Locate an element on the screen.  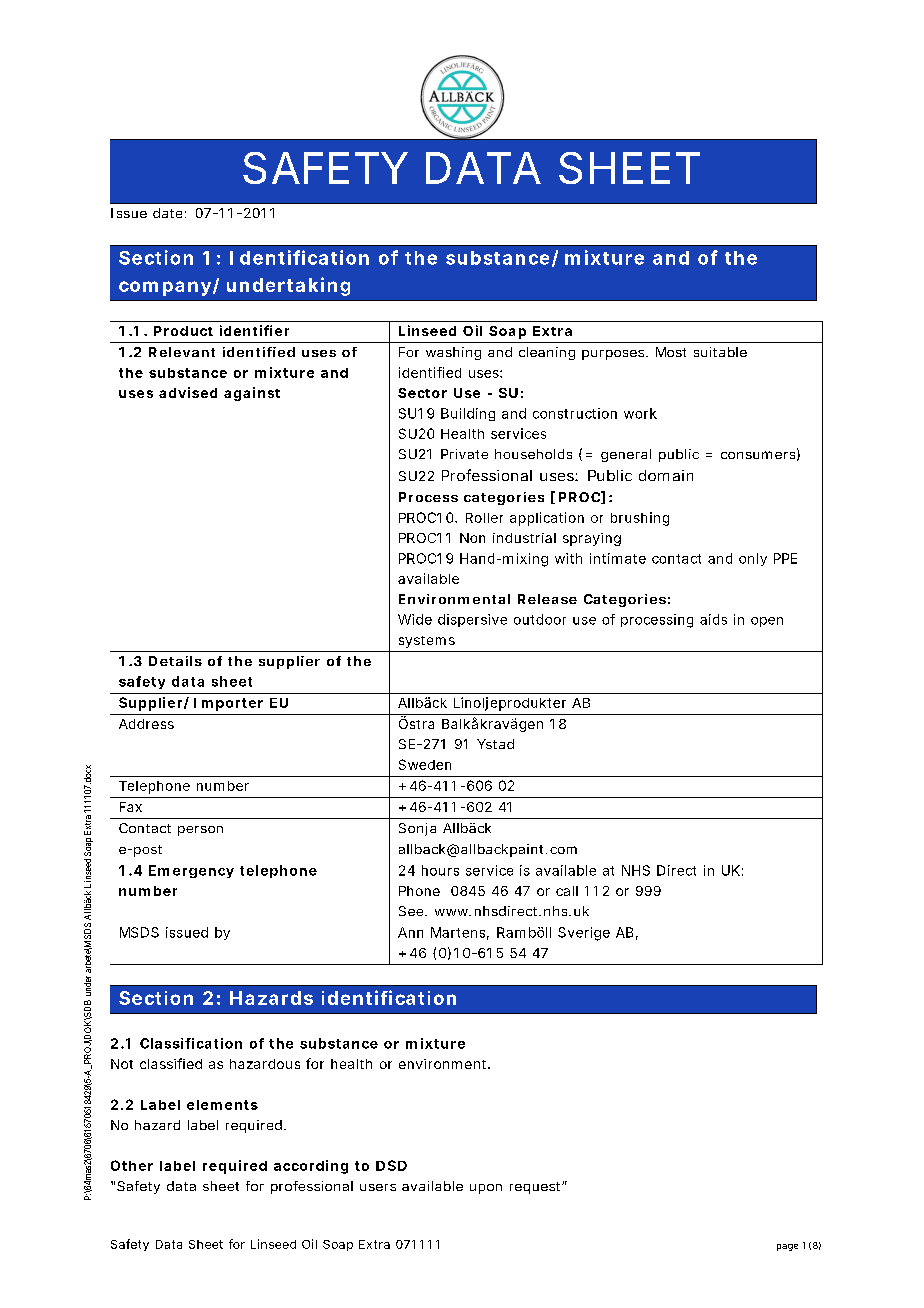
call is located at coordinates (567, 891).
